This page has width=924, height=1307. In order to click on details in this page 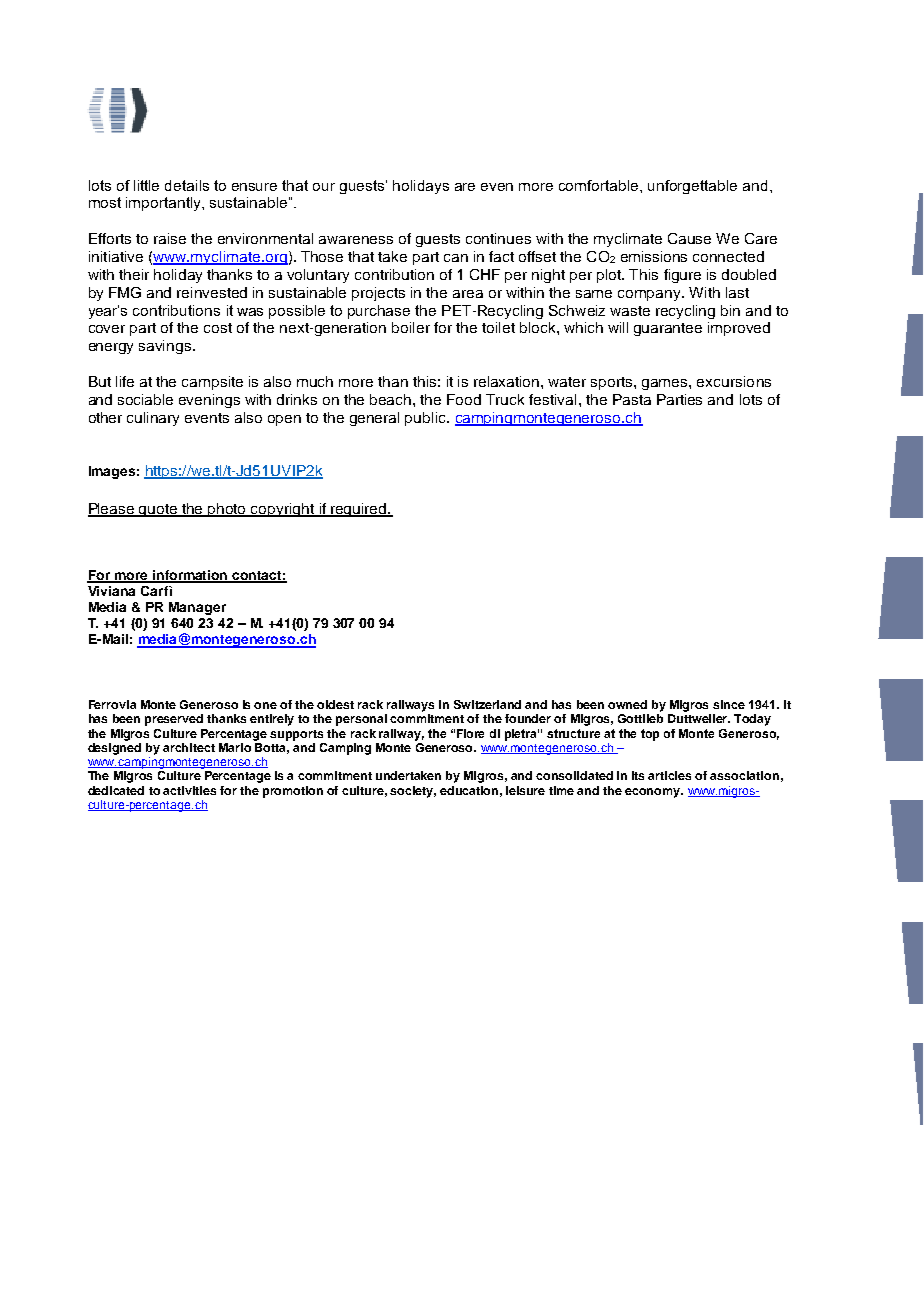, I will do `click(187, 185)`.
